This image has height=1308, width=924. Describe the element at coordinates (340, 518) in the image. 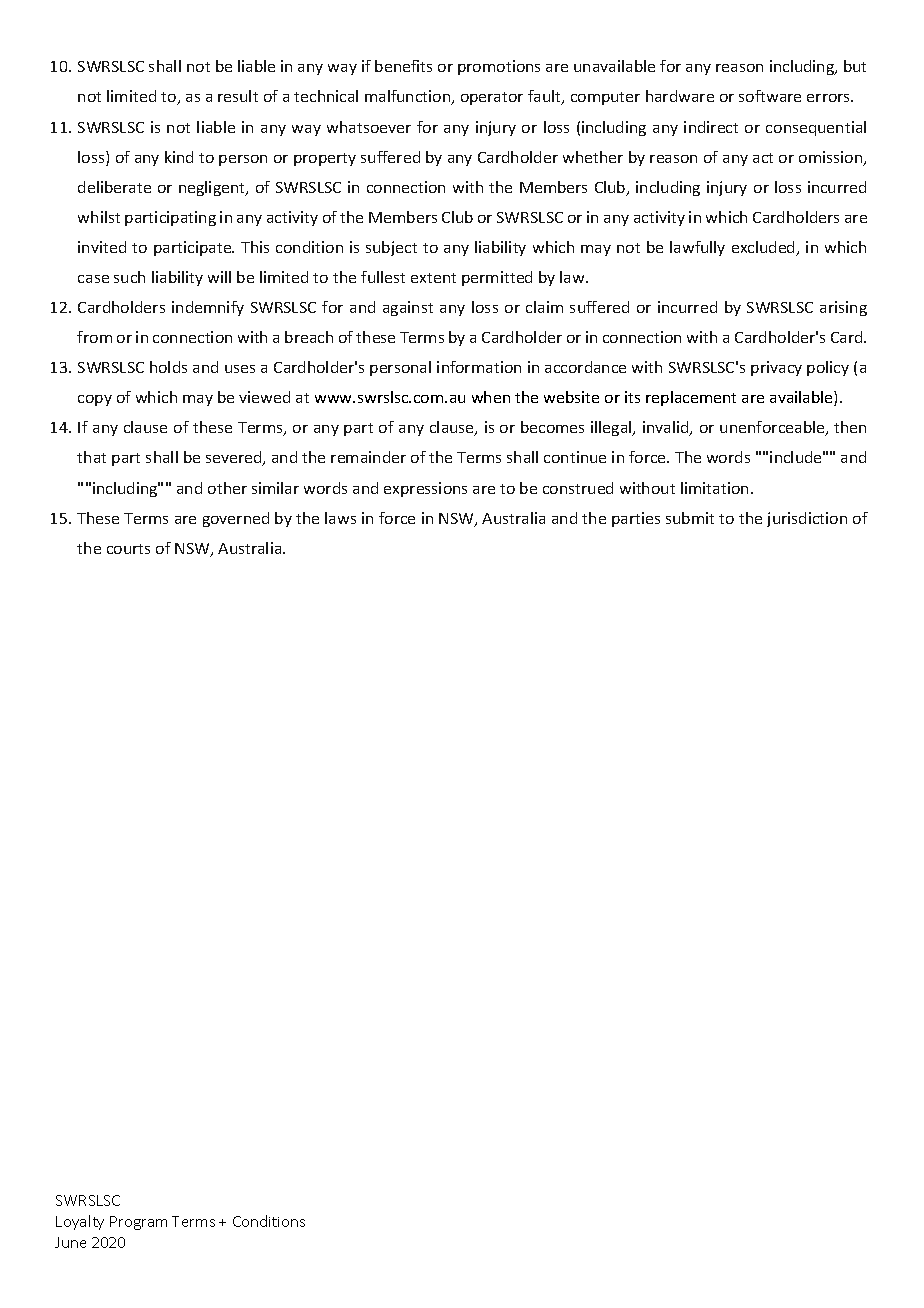

I see `laws` at that location.
